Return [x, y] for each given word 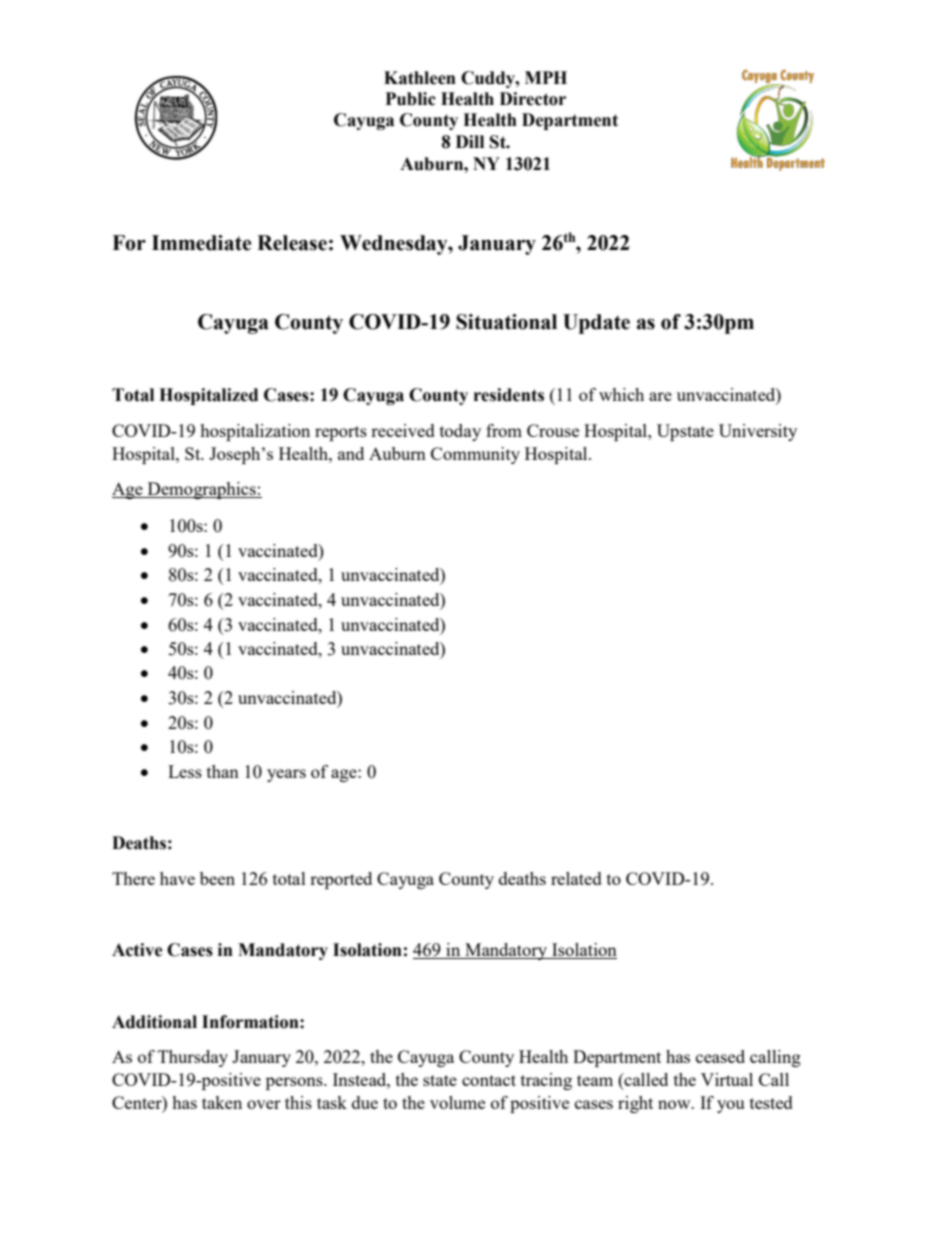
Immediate [202, 243]
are [660, 396]
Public [411, 99]
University [758, 432]
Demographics [202, 490]
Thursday [193, 1058]
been [217, 878]
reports [341, 433]
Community [475, 455]
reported [341, 880]
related [576, 878]
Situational [506, 322]
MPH [546, 77]
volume [457, 1102]
